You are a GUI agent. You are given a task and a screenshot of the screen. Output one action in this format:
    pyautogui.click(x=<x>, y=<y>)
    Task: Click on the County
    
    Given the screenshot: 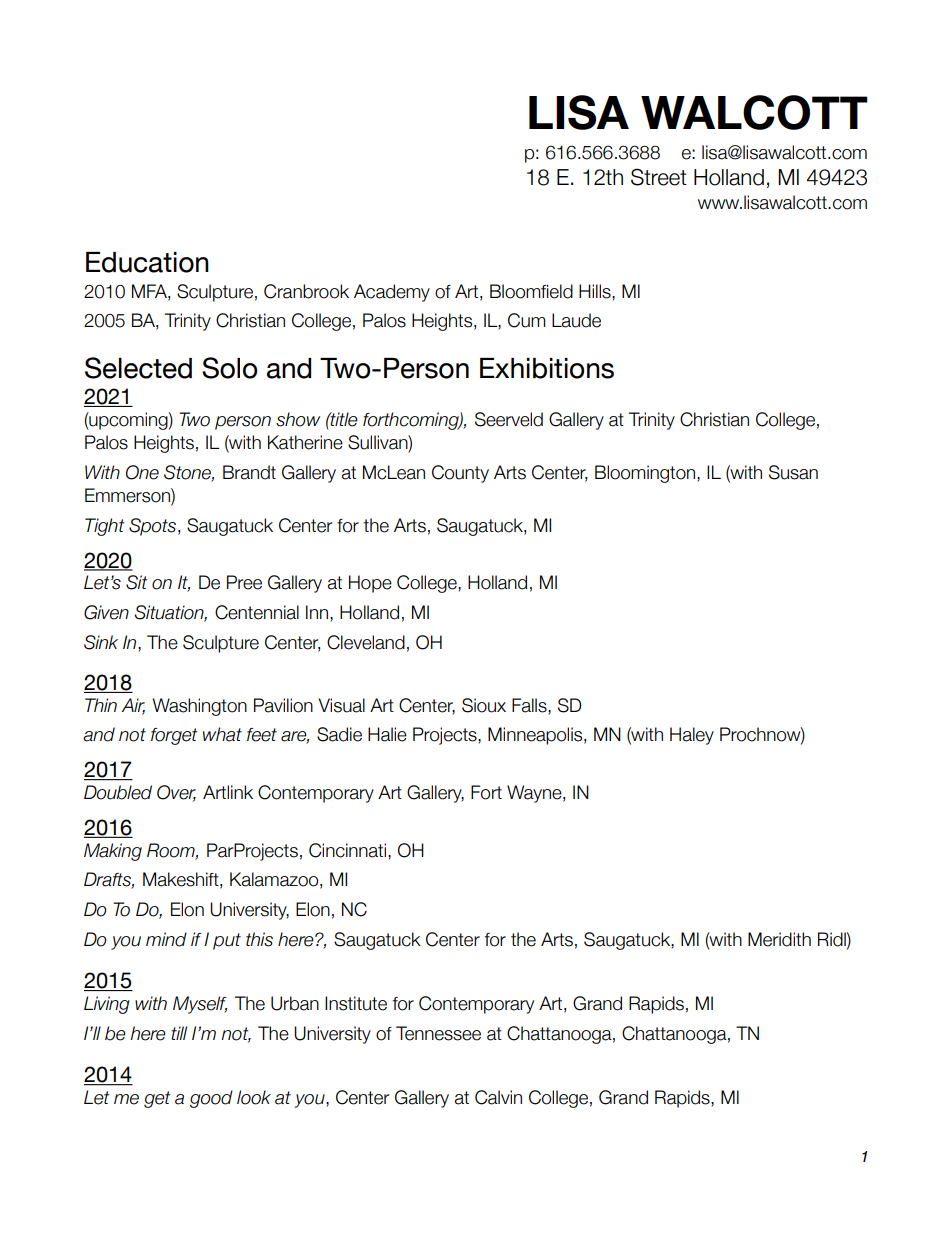 What is the action you would take?
    pyautogui.click(x=460, y=474)
